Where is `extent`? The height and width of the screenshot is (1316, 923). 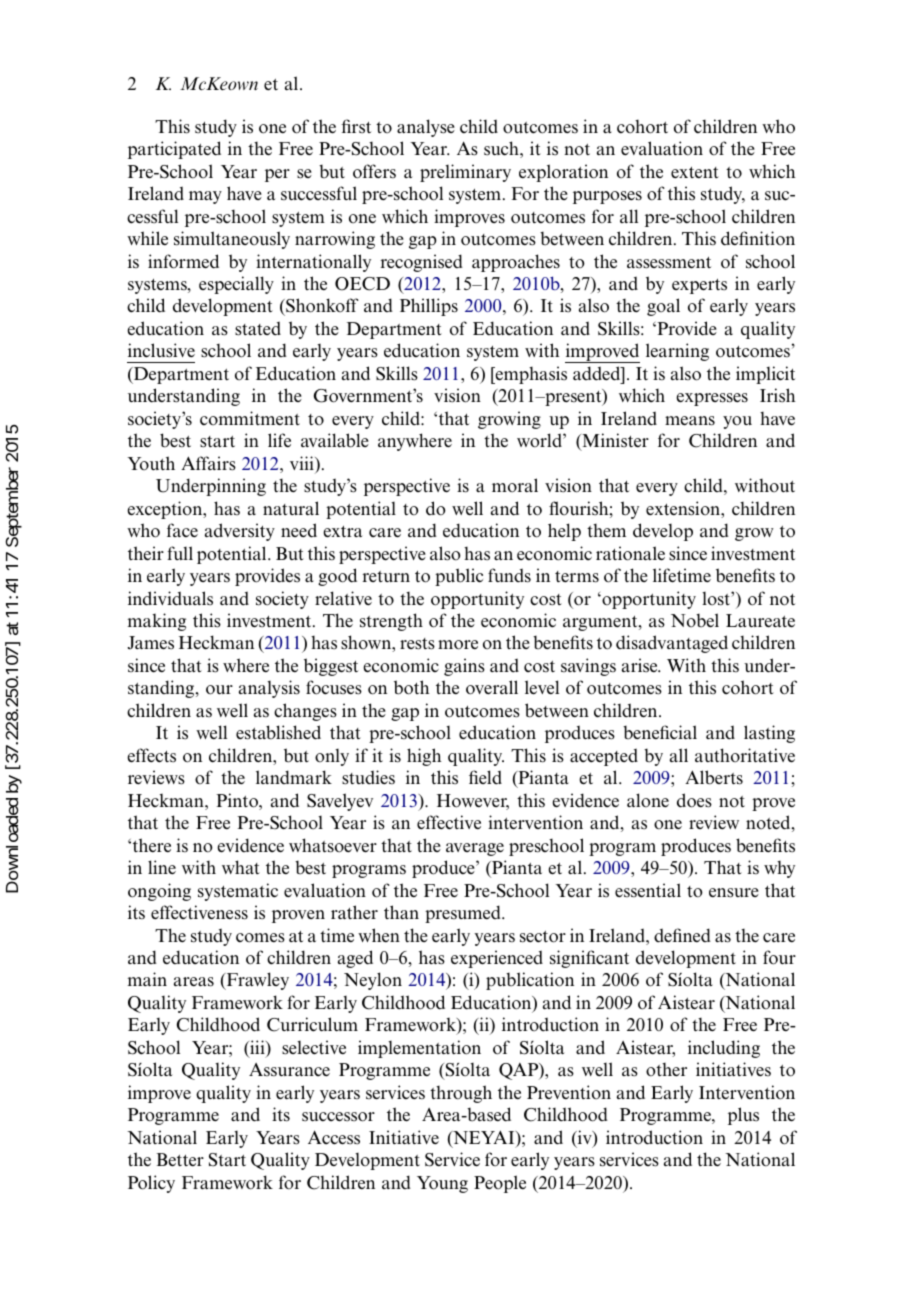 extent is located at coordinates (695, 173).
